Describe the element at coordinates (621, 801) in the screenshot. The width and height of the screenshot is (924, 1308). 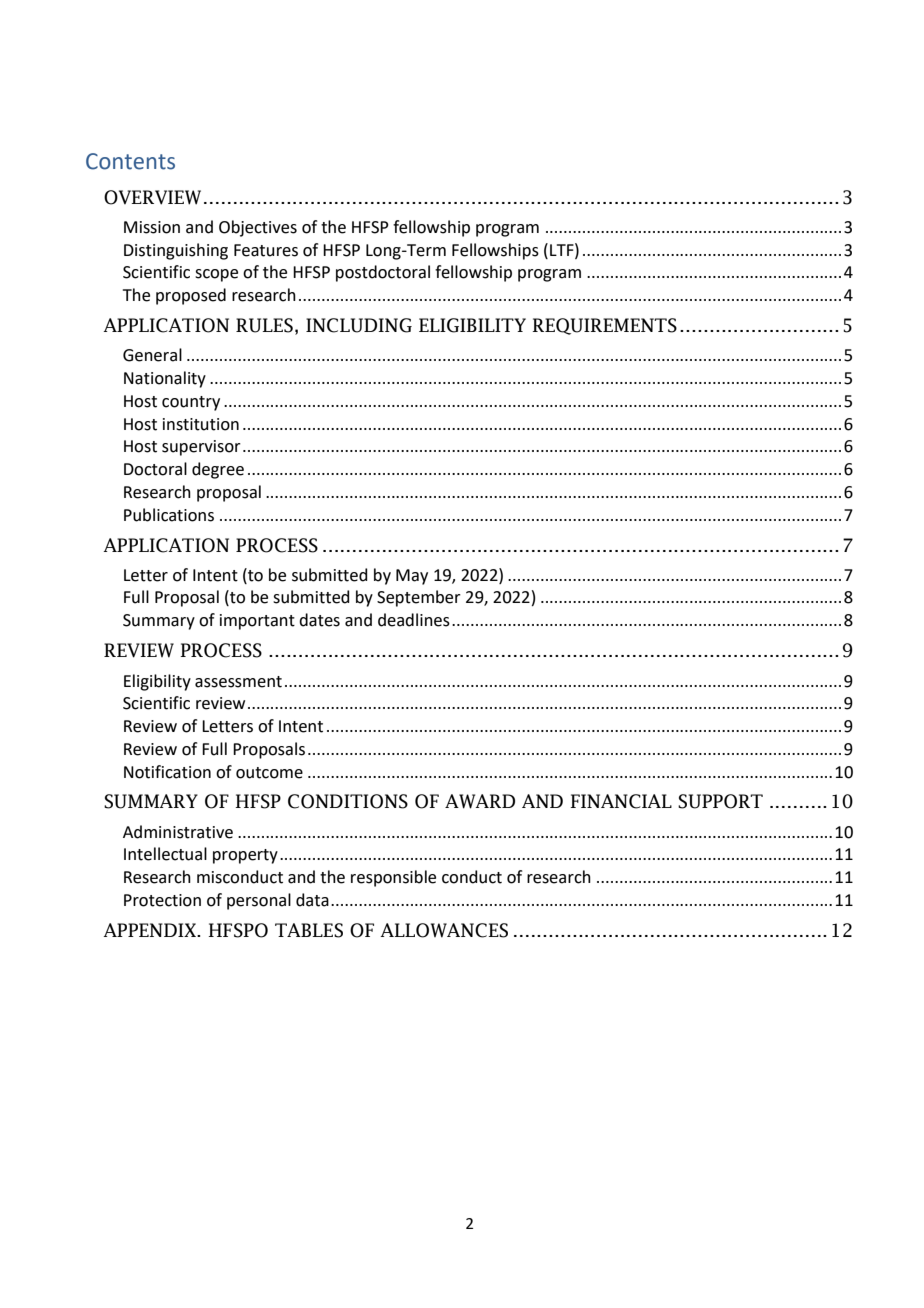
I see `FINANCIAL` at that location.
